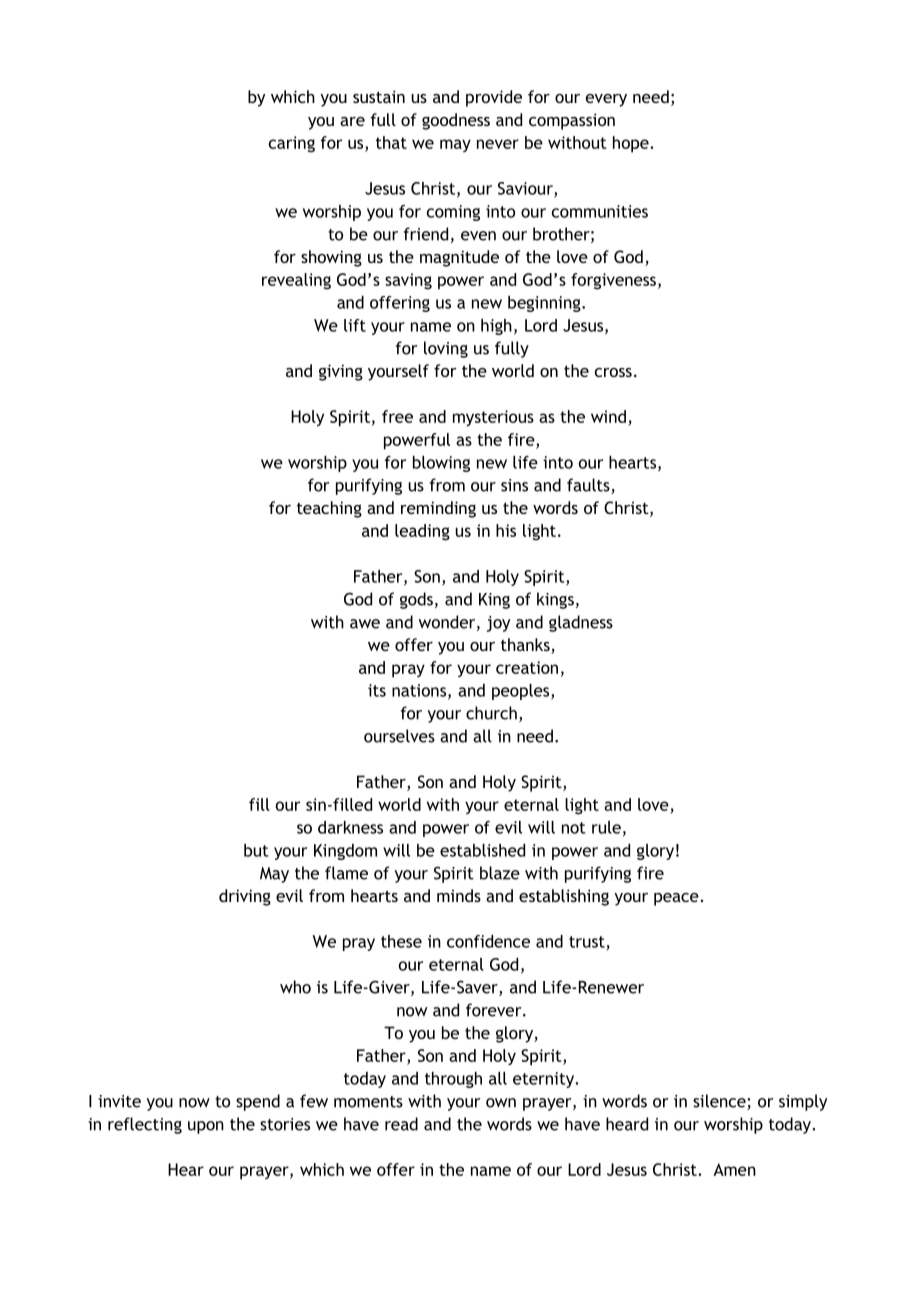 The height and width of the screenshot is (1308, 924). What do you see at coordinates (256, 850) in the screenshot?
I see `but` at bounding box center [256, 850].
